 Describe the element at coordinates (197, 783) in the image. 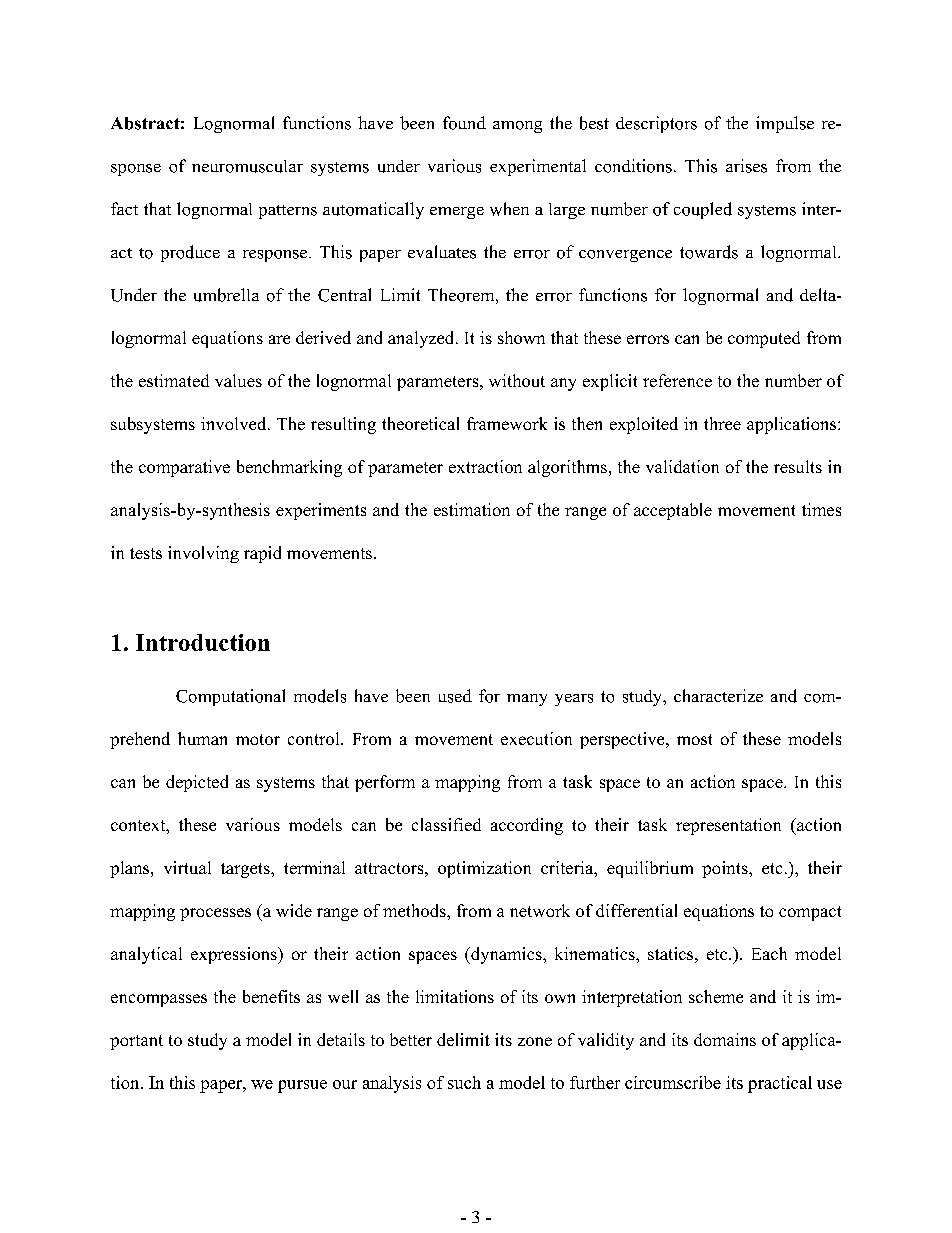

I see `depicted` at that location.
